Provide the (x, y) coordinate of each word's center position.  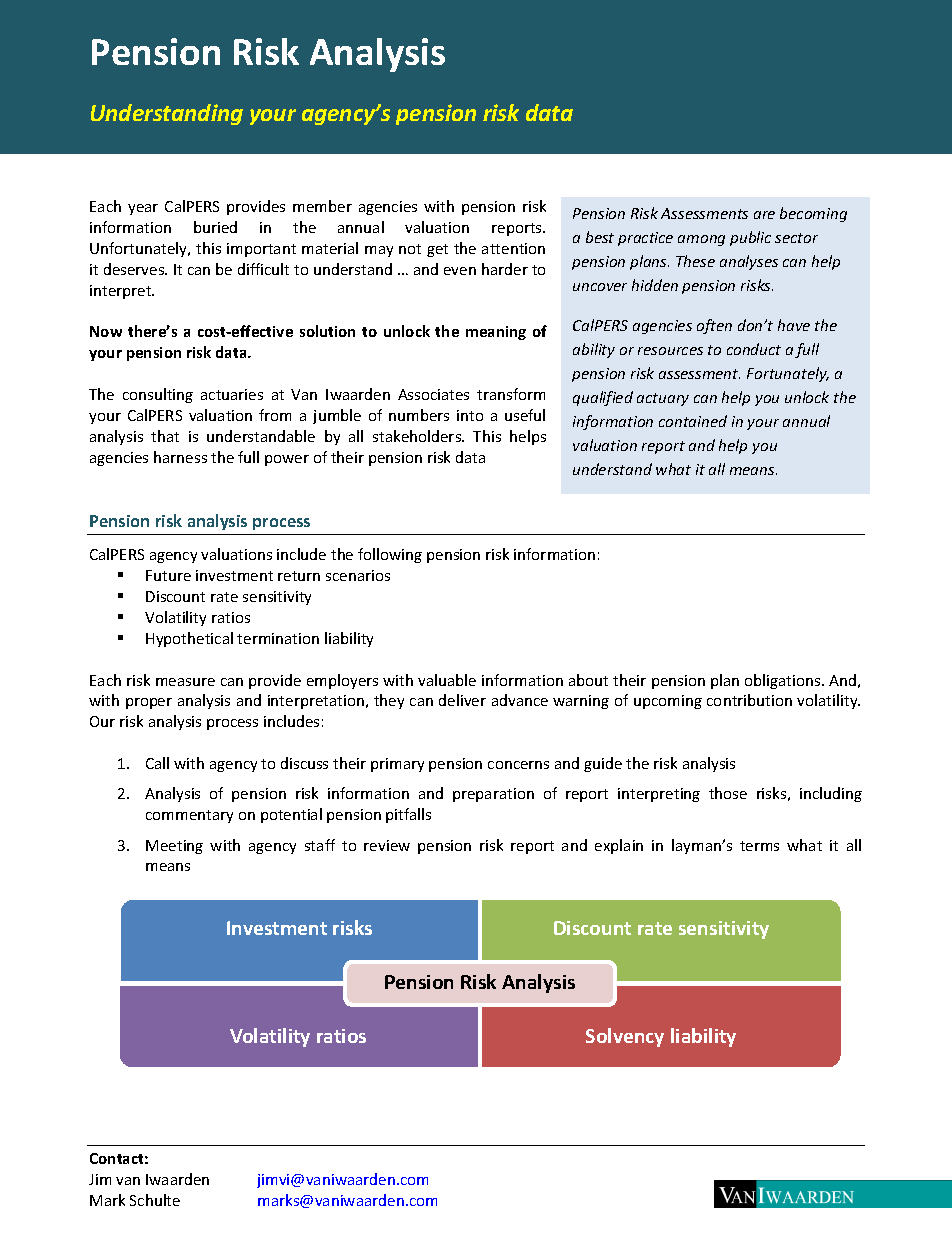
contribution (749, 700)
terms (759, 846)
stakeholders (418, 436)
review (387, 845)
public (750, 238)
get (437, 250)
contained (693, 421)
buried (215, 227)
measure (185, 682)
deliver (462, 700)
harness (180, 457)
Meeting (174, 847)
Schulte (155, 1200)
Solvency (625, 1037)
